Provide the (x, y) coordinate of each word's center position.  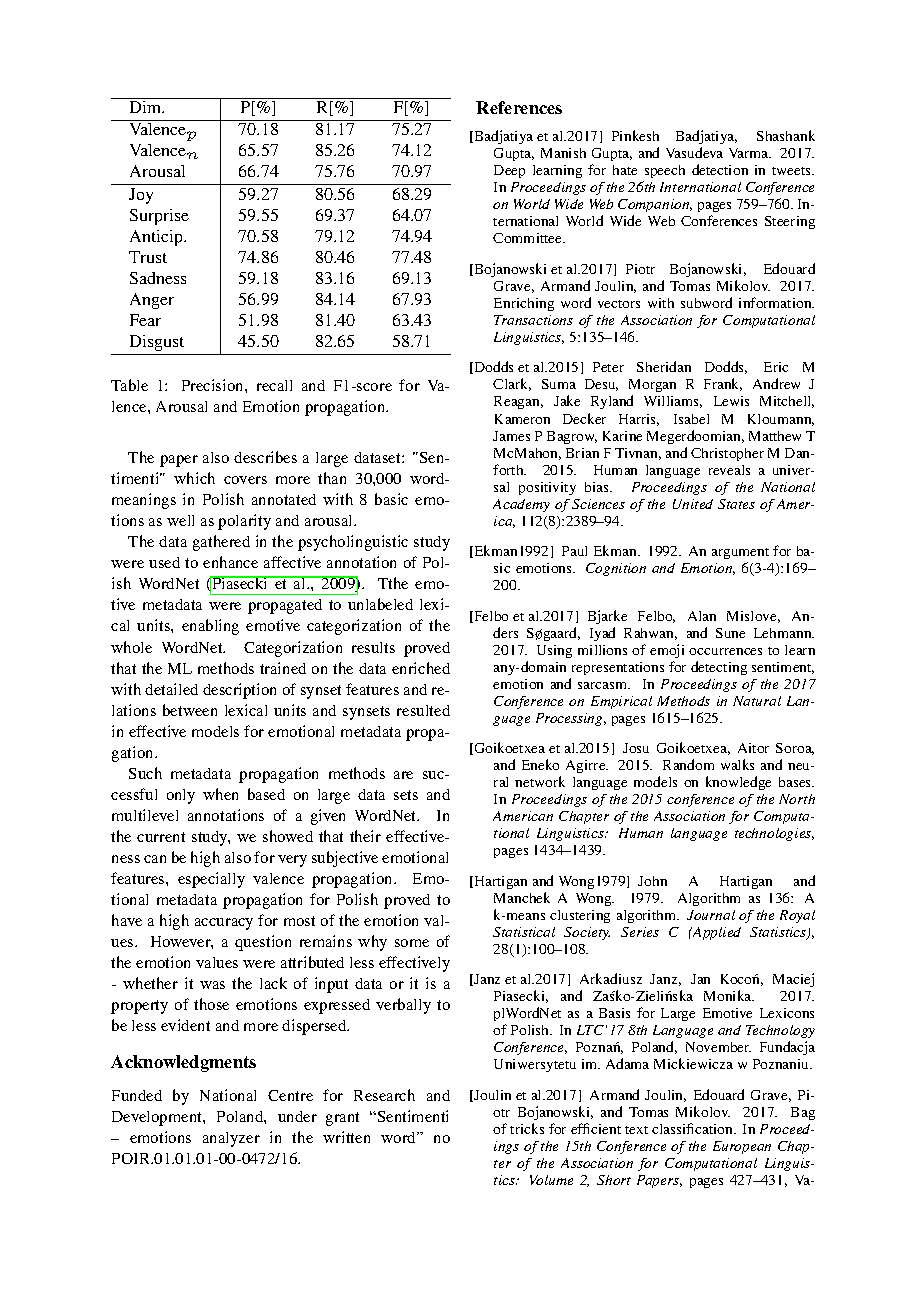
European (742, 1147)
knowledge (738, 783)
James (511, 436)
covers (245, 480)
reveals (729, 470)
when (220, 794)
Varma (750, 153)
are (403, 775)
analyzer (231, 1139)
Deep (509, 171)
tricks (527, 1128)
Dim (147, 107)
